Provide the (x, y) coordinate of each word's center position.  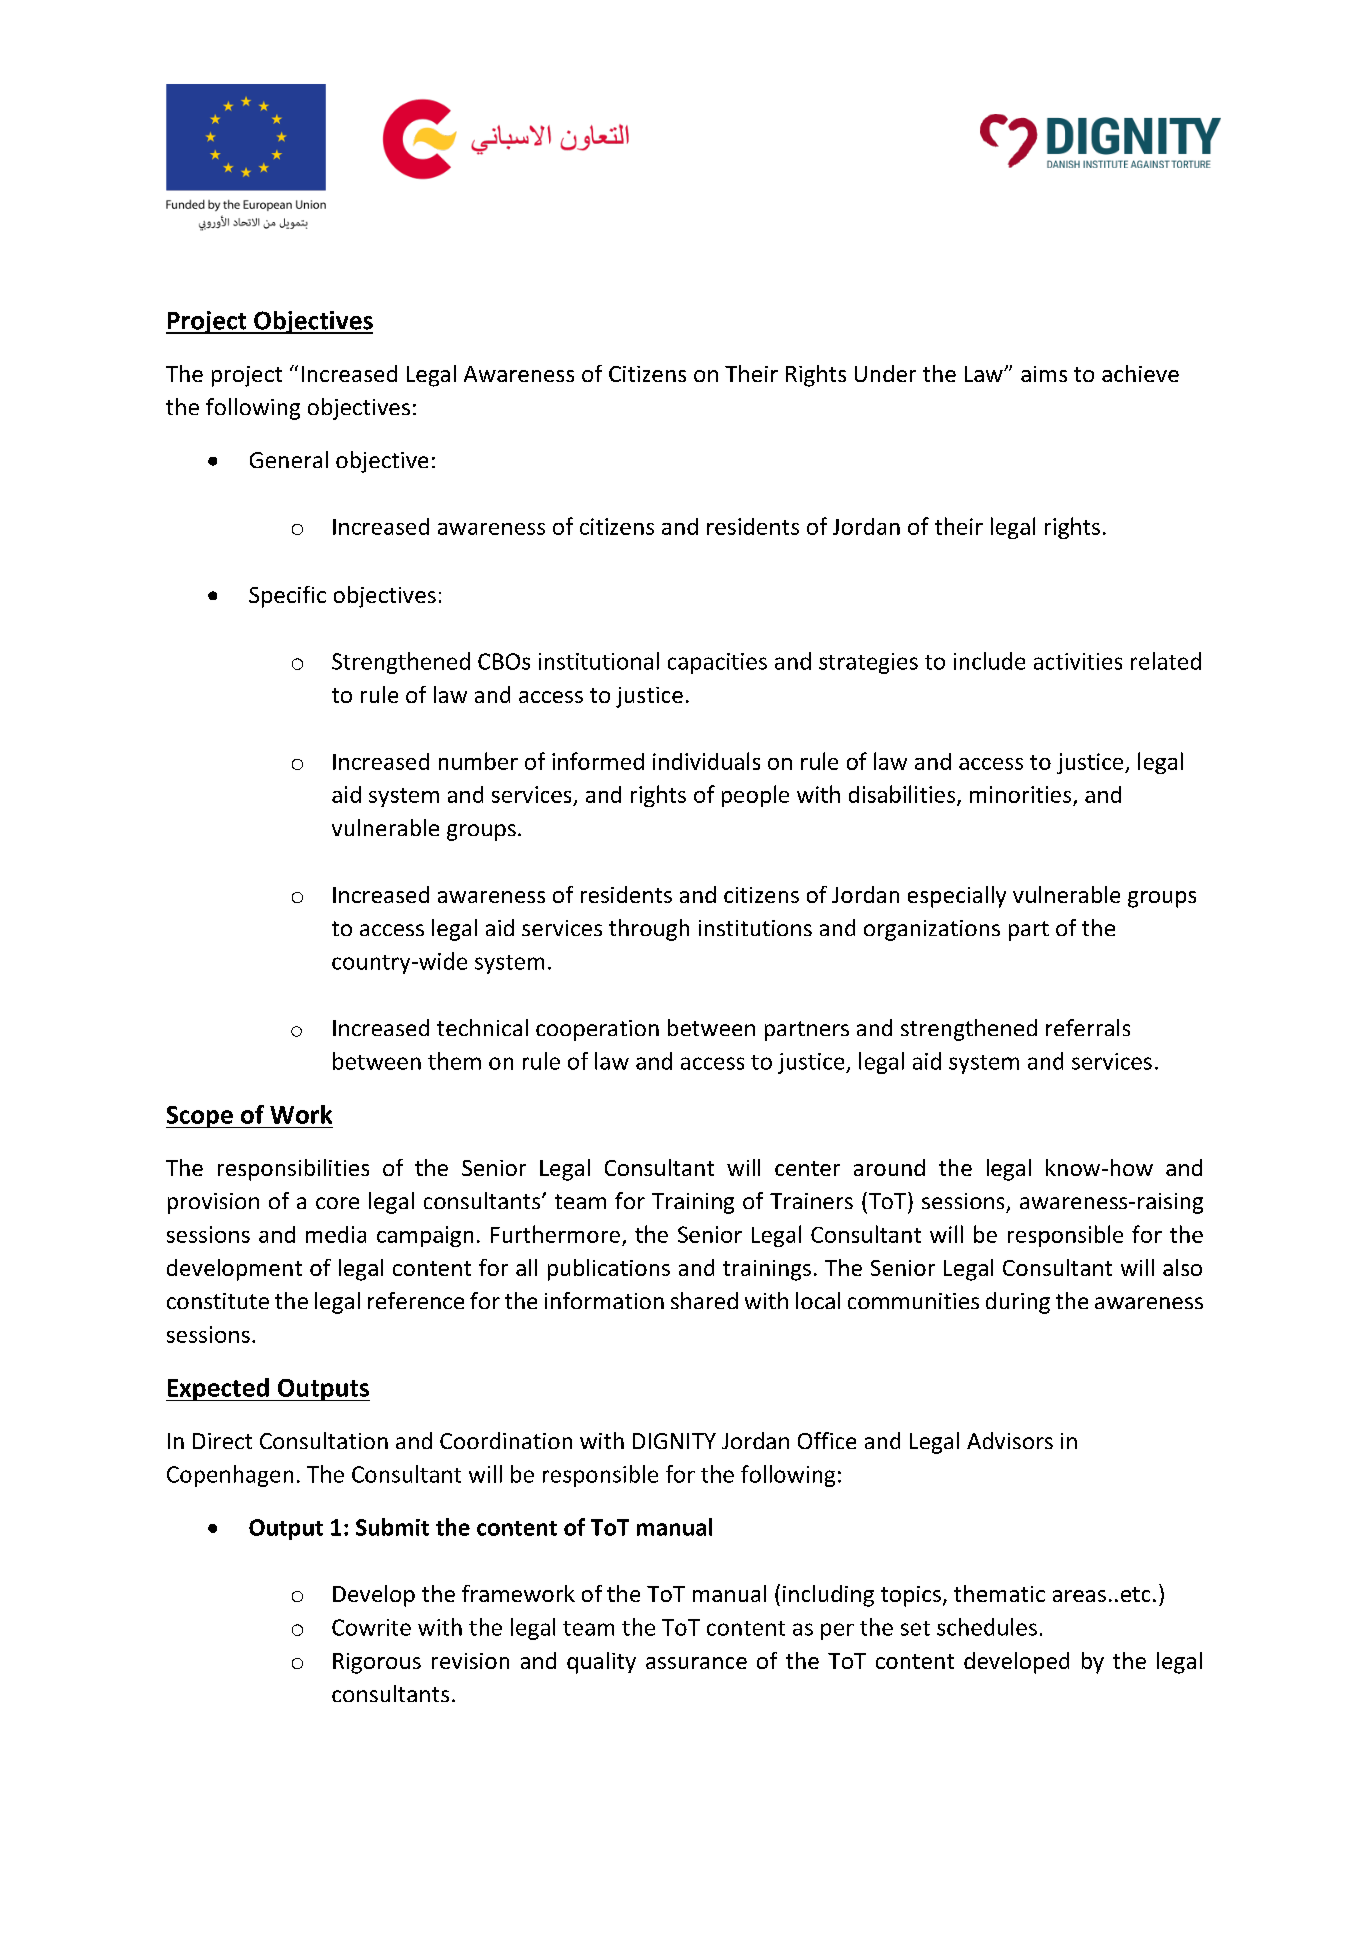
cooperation (597, 1030)
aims (1044, 374)
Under (885, 373)
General (289, 459)
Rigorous (377, 1663)
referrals (1088, 1027)
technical (482, 1027)
